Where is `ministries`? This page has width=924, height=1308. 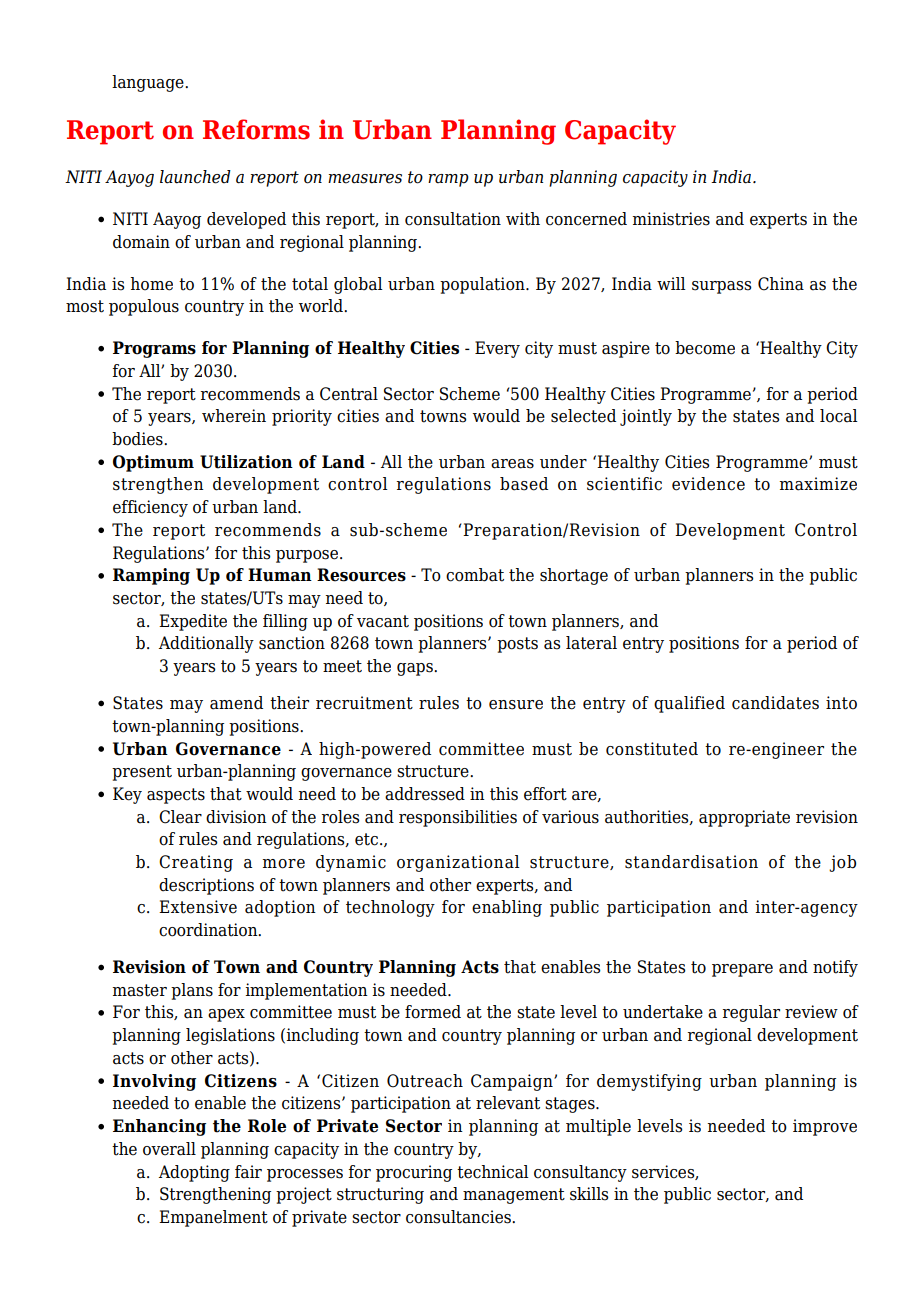
ministries is located at coordinates (671, 219).
